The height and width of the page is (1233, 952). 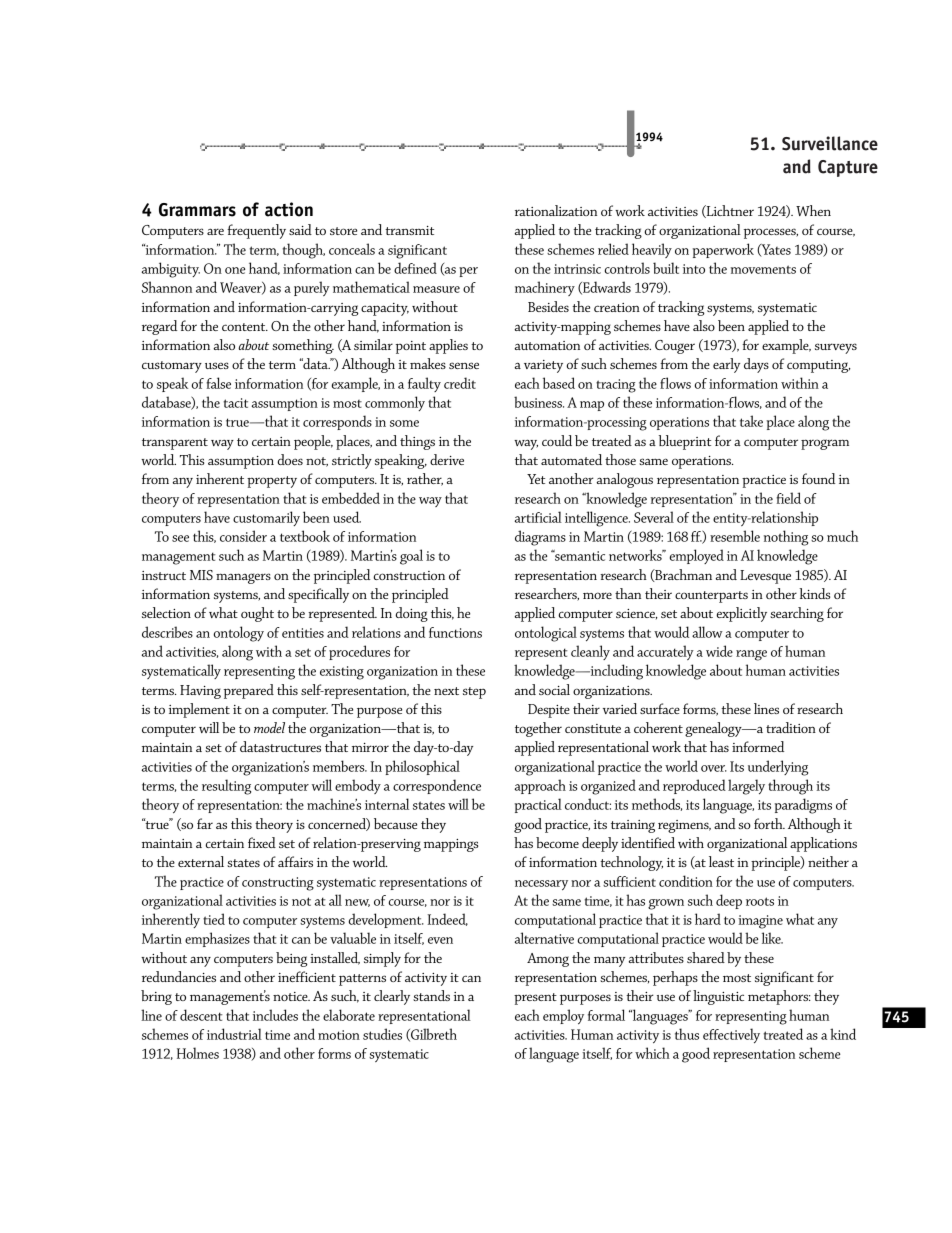 What do you see at coordinates (751, 421) in the page?
I see `take` at bounding box center [751, 421].
